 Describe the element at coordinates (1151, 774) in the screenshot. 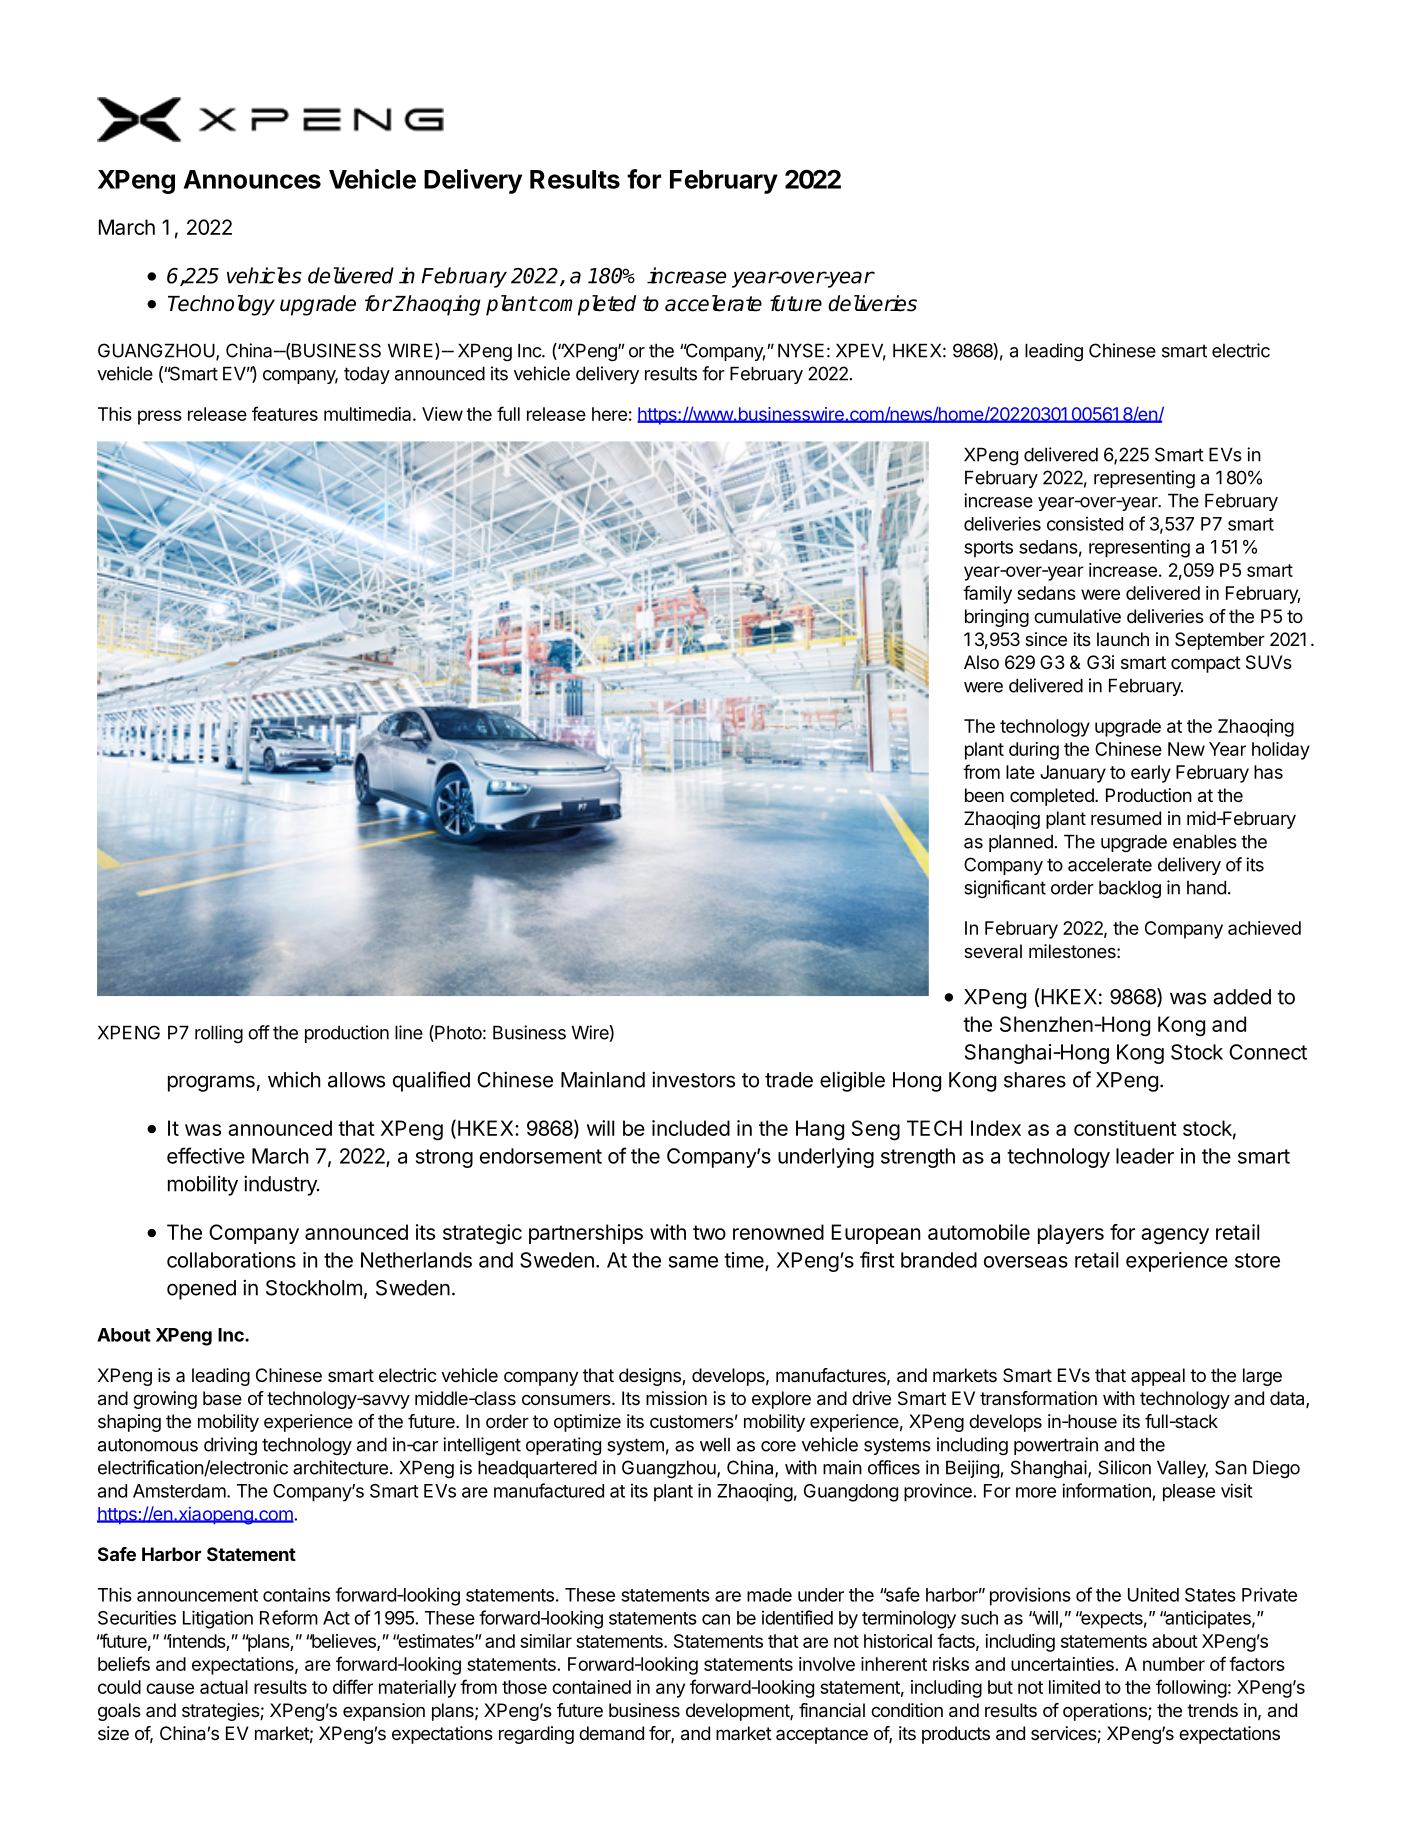

I see `early` at that location.
